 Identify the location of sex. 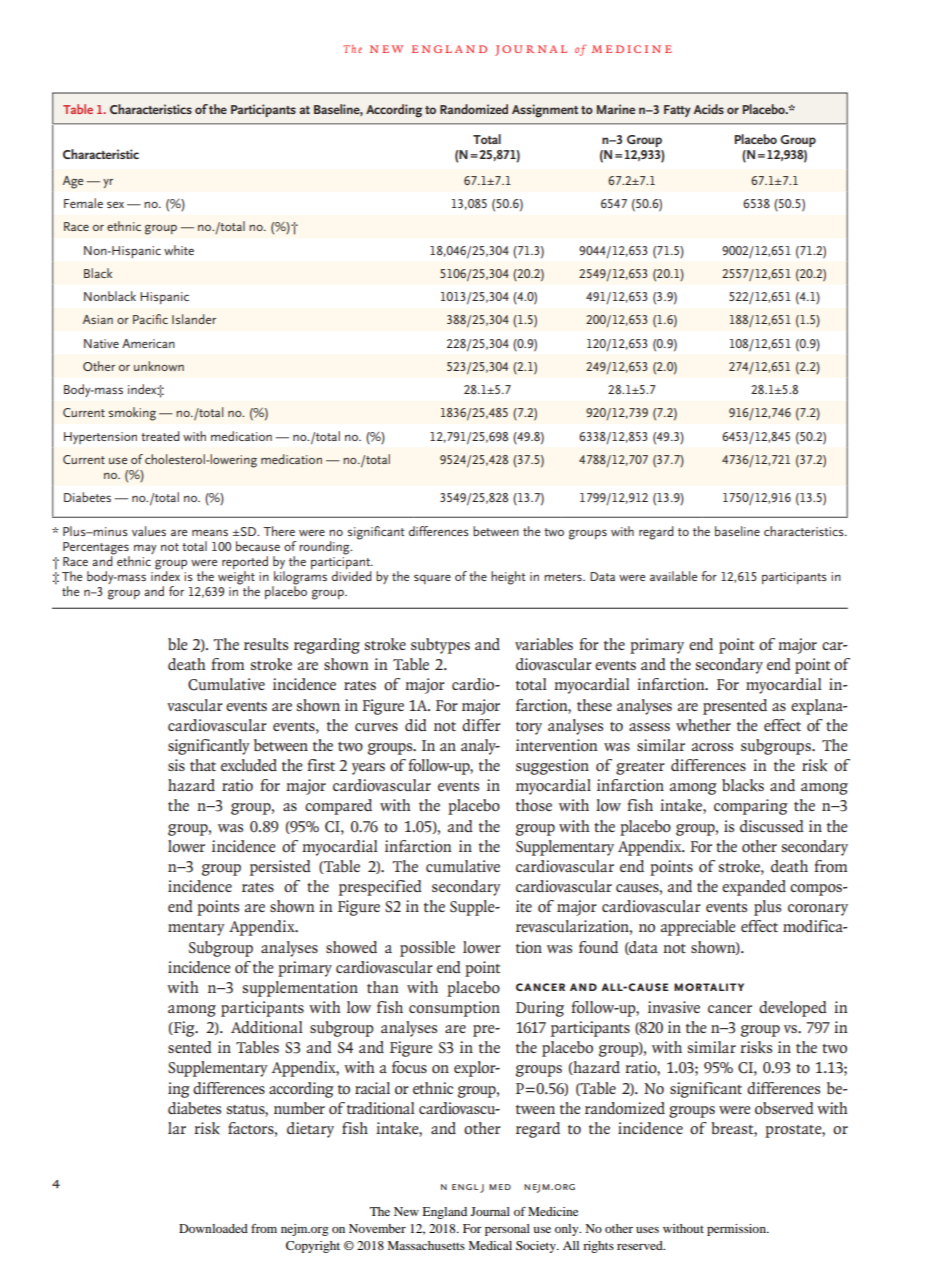
(115, 204).
